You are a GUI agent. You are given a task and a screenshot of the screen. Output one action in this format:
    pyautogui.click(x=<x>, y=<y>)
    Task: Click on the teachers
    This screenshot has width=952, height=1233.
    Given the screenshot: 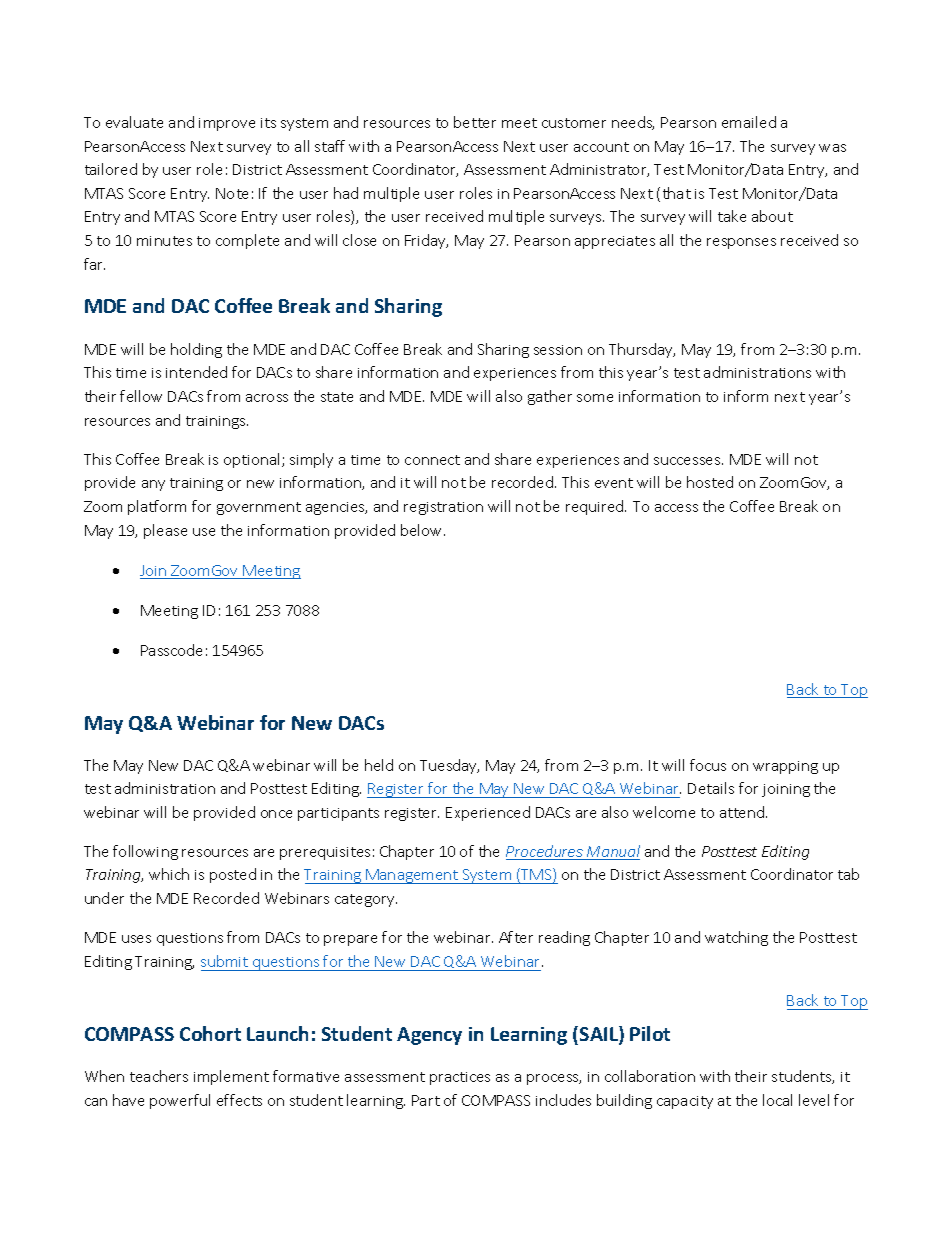 What is the action you would take?
    pyautogui.click(x=159, y=1076)
